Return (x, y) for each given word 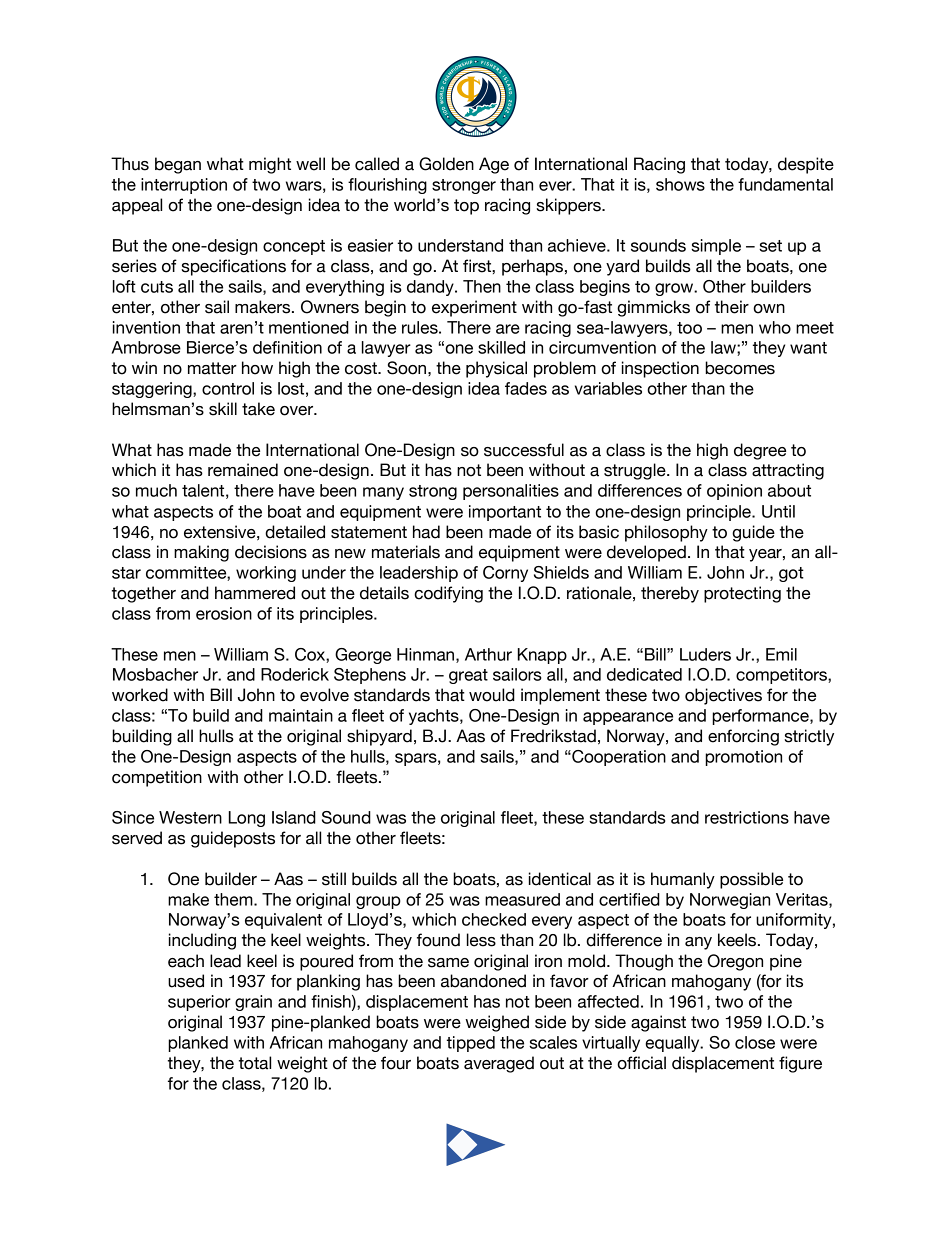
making (201, 553)
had (426, 532)
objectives (723, 696)
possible (751, 880)
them (234, 899)
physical (496, 369)
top (466, 207)
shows (680, 184)
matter (212, 368)
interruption (184, 186)
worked (140, 695)
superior (199, 1003)
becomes (740, 368)
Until (778, 511)
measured (522, 899)
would (492, 695)
